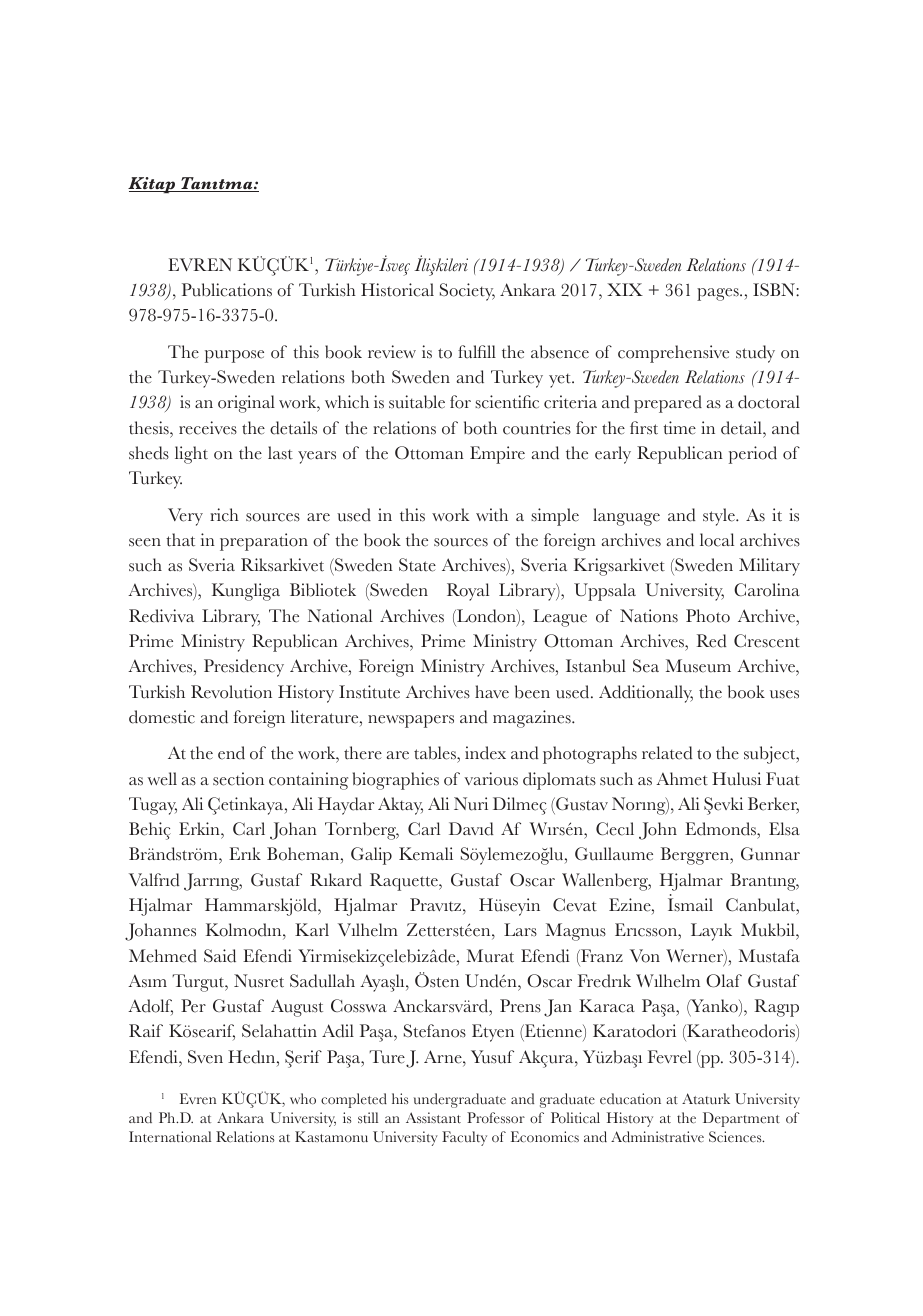 The height and width of the screenshot is (1316, 923). I want to click on Society, so click(467, 292).
